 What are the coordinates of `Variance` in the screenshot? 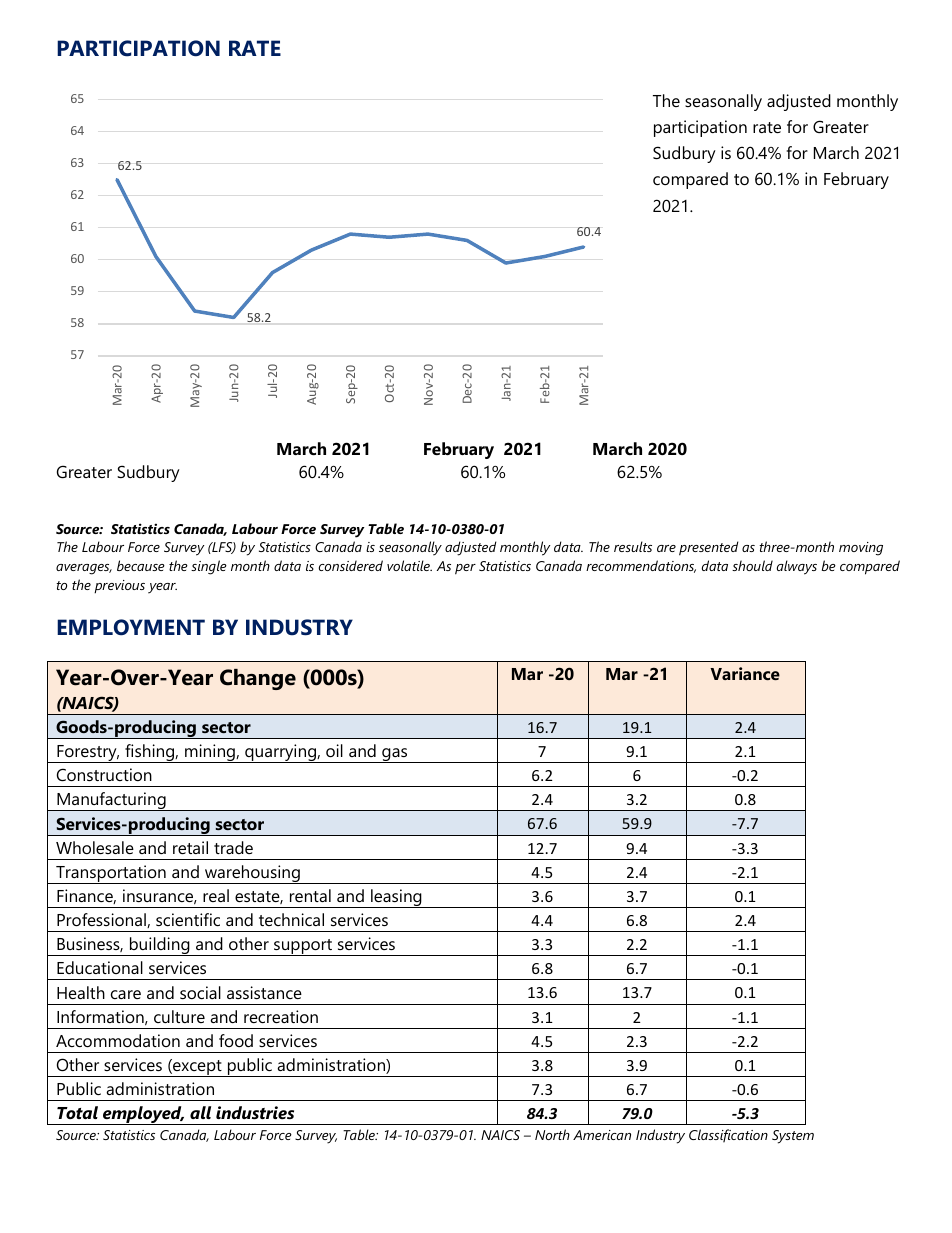 It's located at (745, 673).
